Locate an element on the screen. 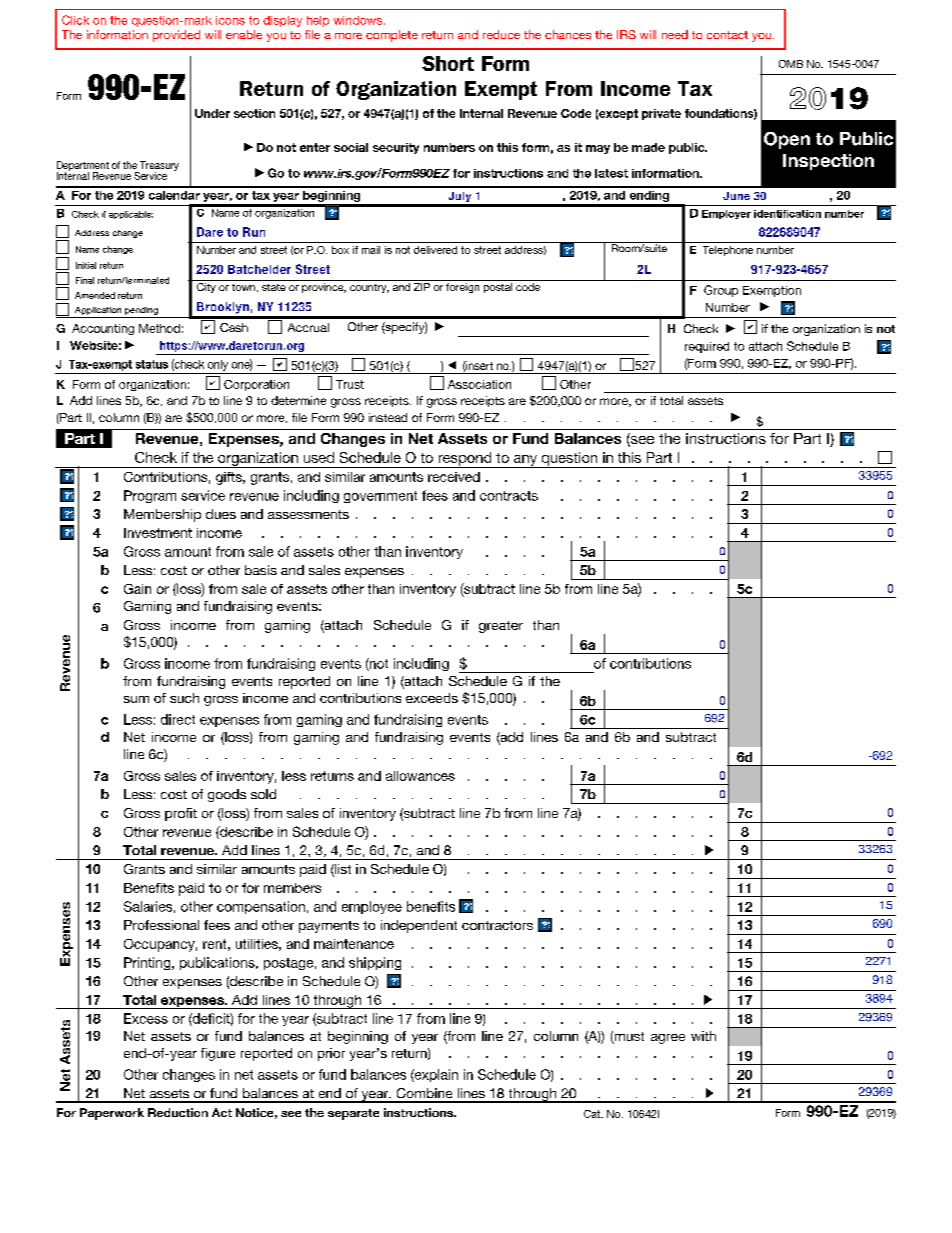 The height and width of the screenshot is (1233, 952). provided is located at coordinates (176, 36).
